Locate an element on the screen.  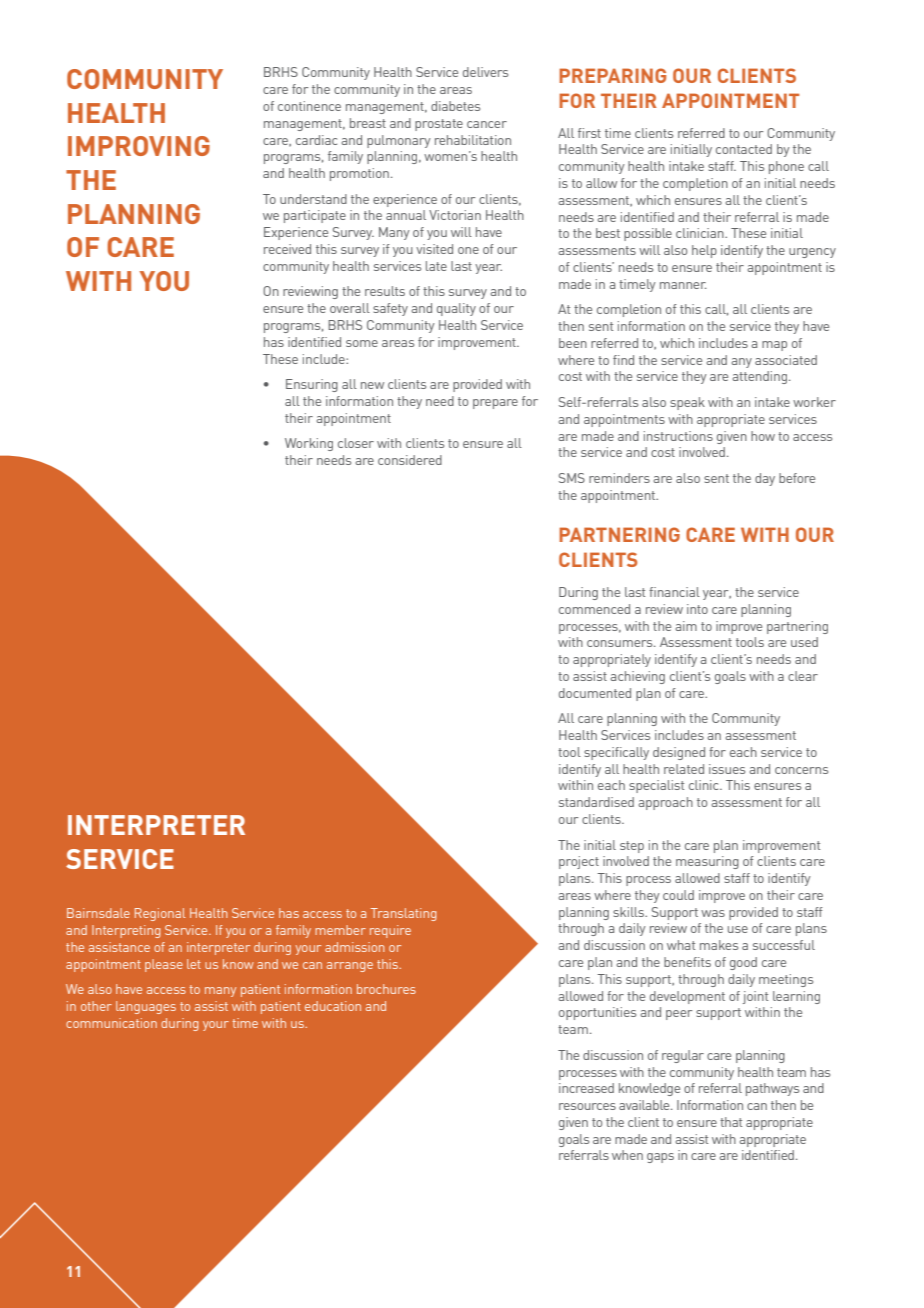
IMPROVING is located at coordinates (139, 146).
